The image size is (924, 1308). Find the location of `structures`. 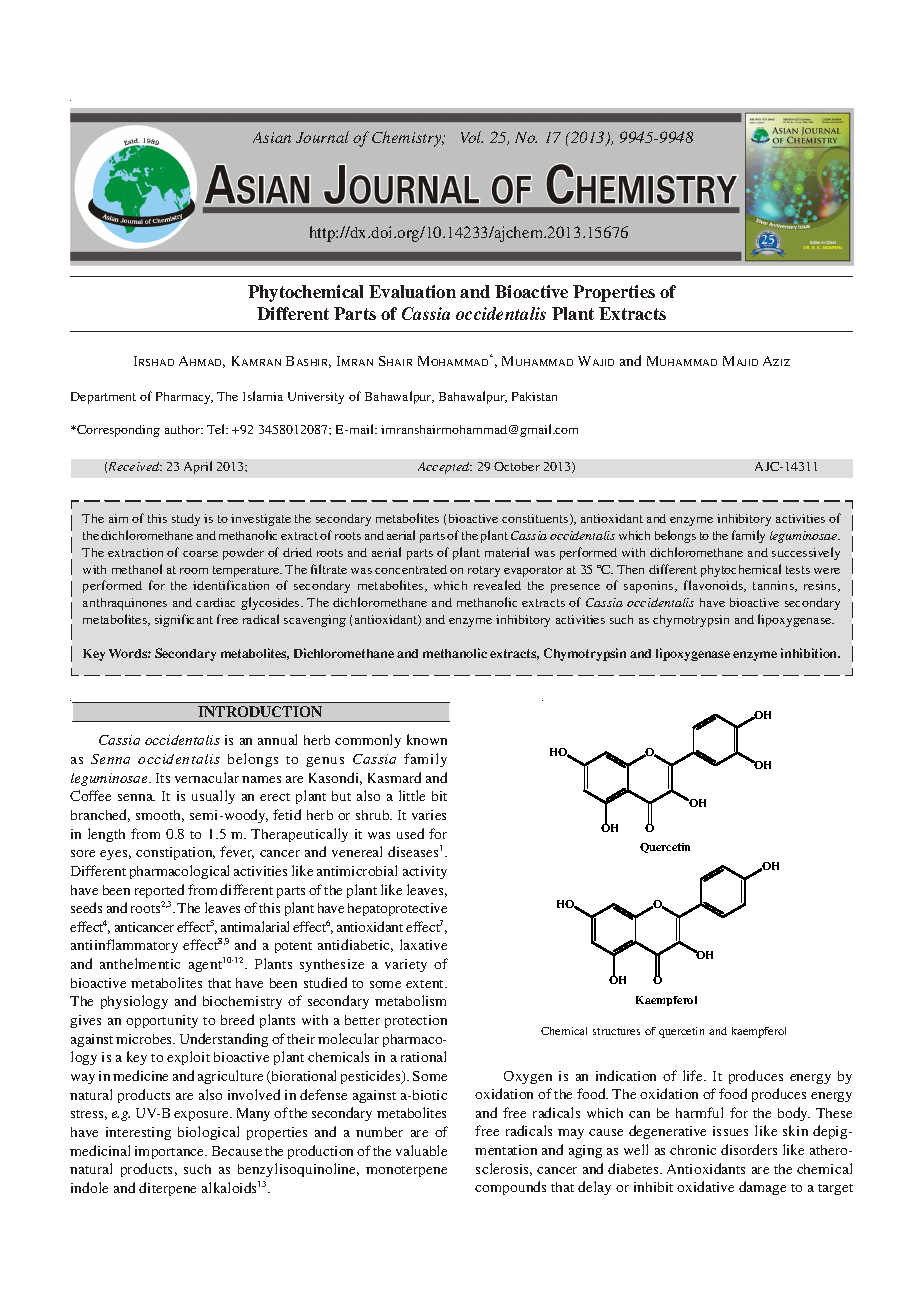

structures is located at coordinates (616, 1031).
